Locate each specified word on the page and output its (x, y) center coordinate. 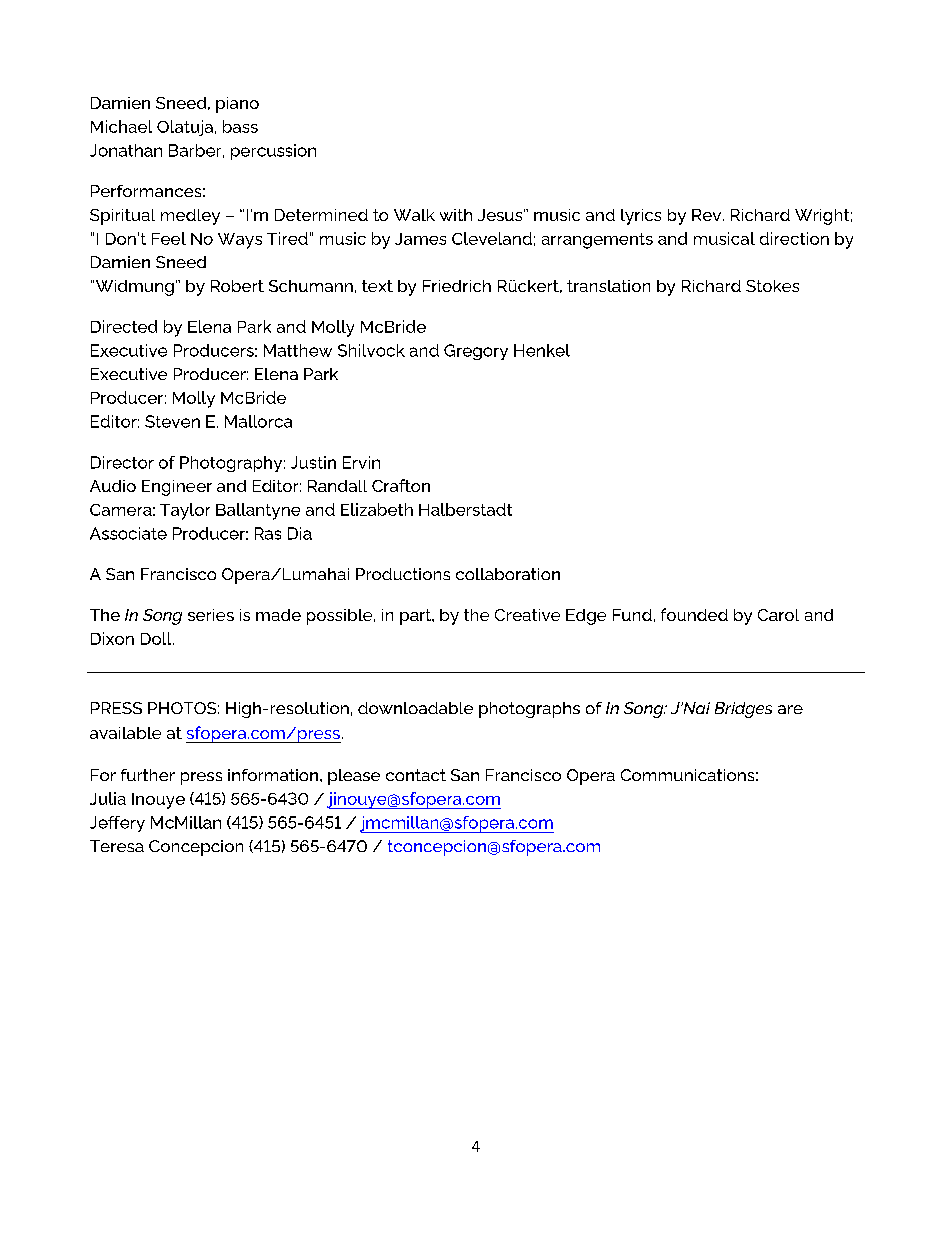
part (417, 617)
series (211, 615)
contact (416, 775)
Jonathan (126, 150)
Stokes (772, 286)
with (456, 215)
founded (694, 614)
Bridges (743, 710)
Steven (172, 421)
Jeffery (117, 824)
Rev (708, 215)
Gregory (476, 352)
